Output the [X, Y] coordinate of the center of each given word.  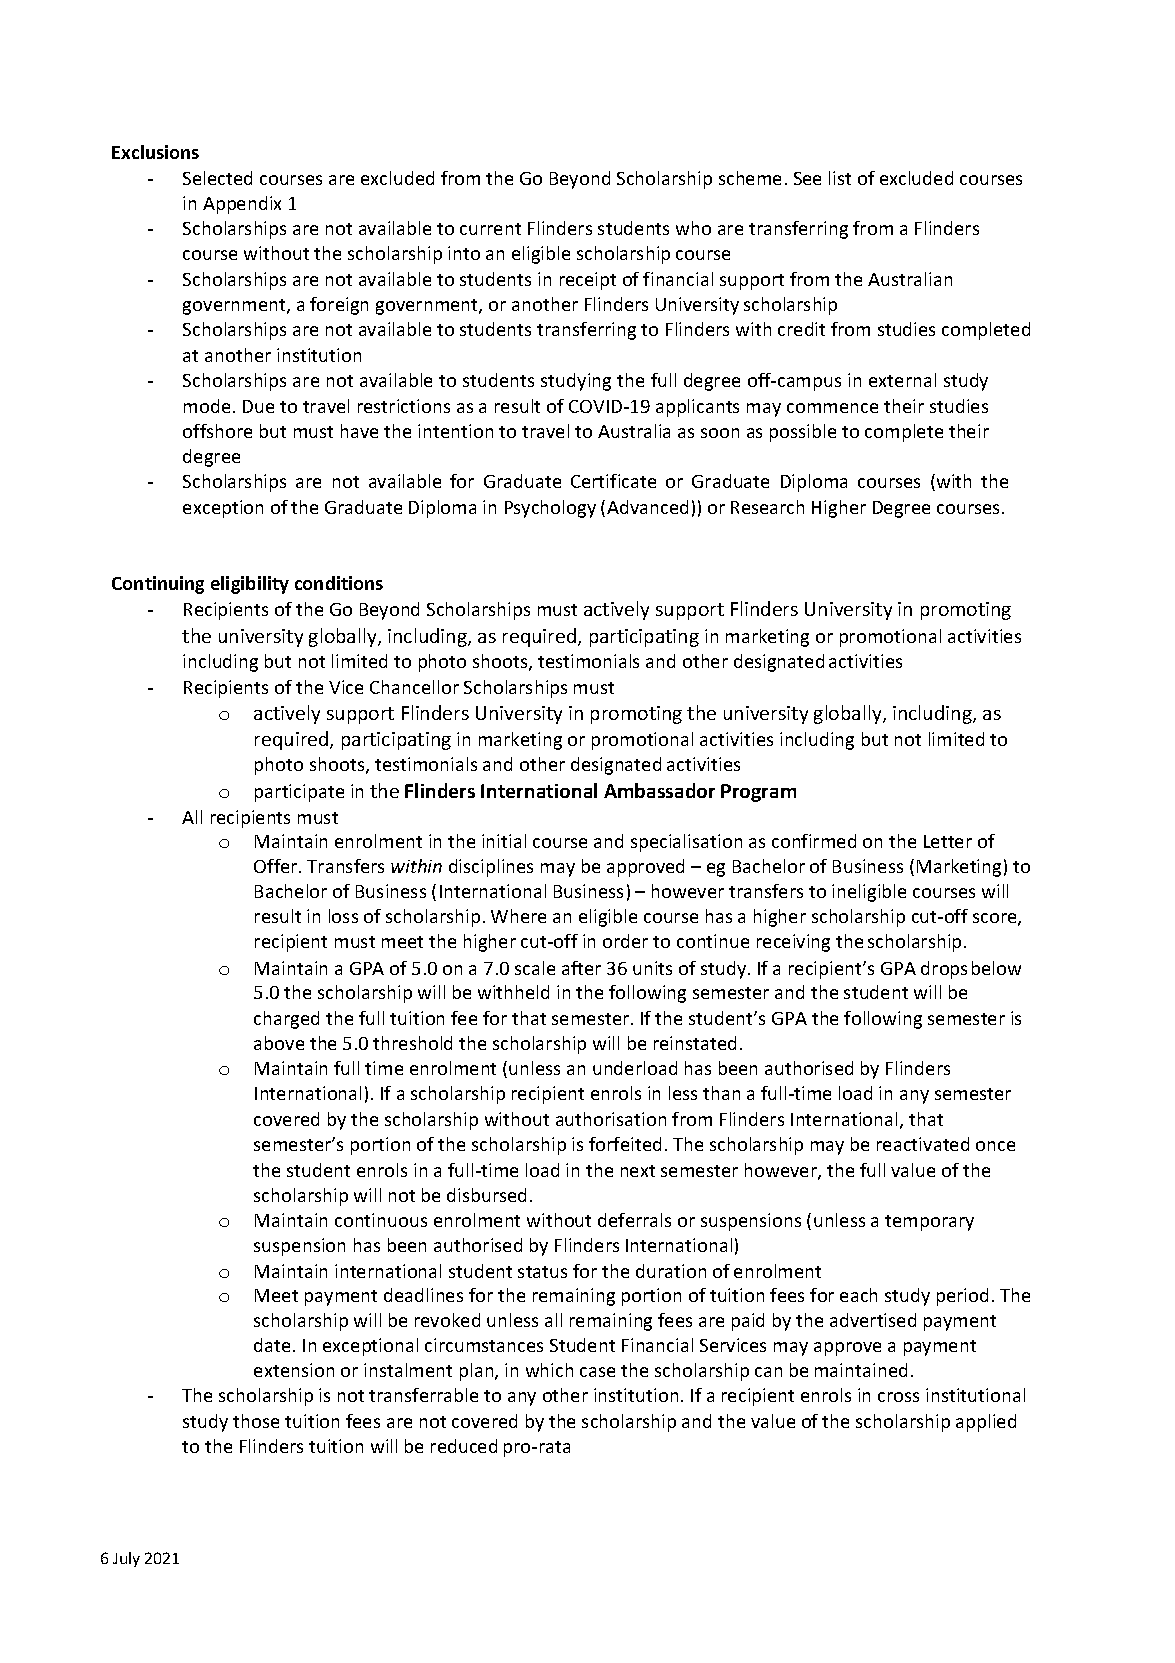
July [126, 1559]
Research [767, 507]
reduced [464, 1446]
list [840, 178]
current [490, 229]
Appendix [242, 205]
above [279, 1043]
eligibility [250, 585]
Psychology [550, 509]
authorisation [611, 1119]
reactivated [923, 1144]
